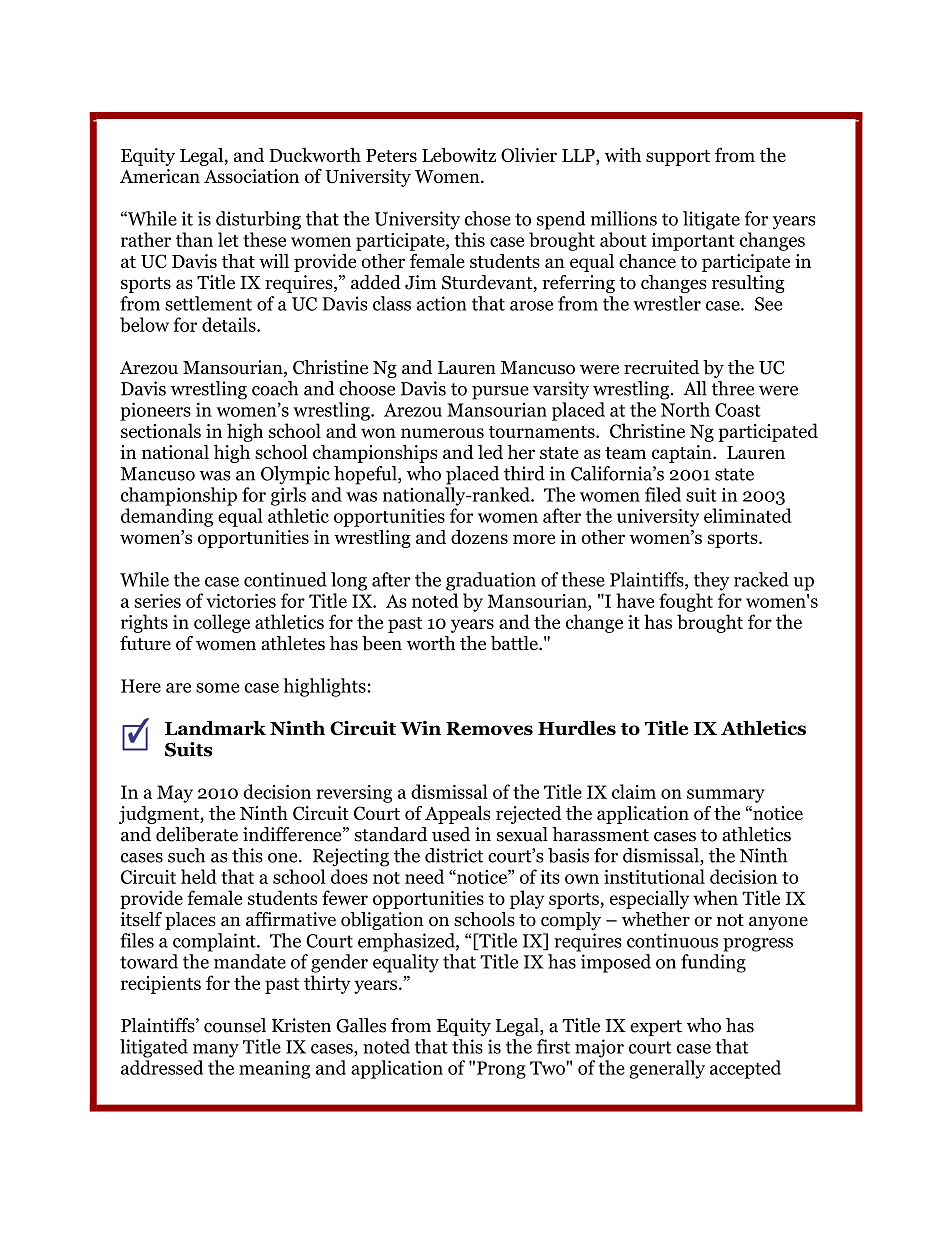 Image resolution: width=952 pixels, height=1233 pixels. Describe the element at coordinates (155, 411) in the screenshot. I see `pioneers` at that location.
